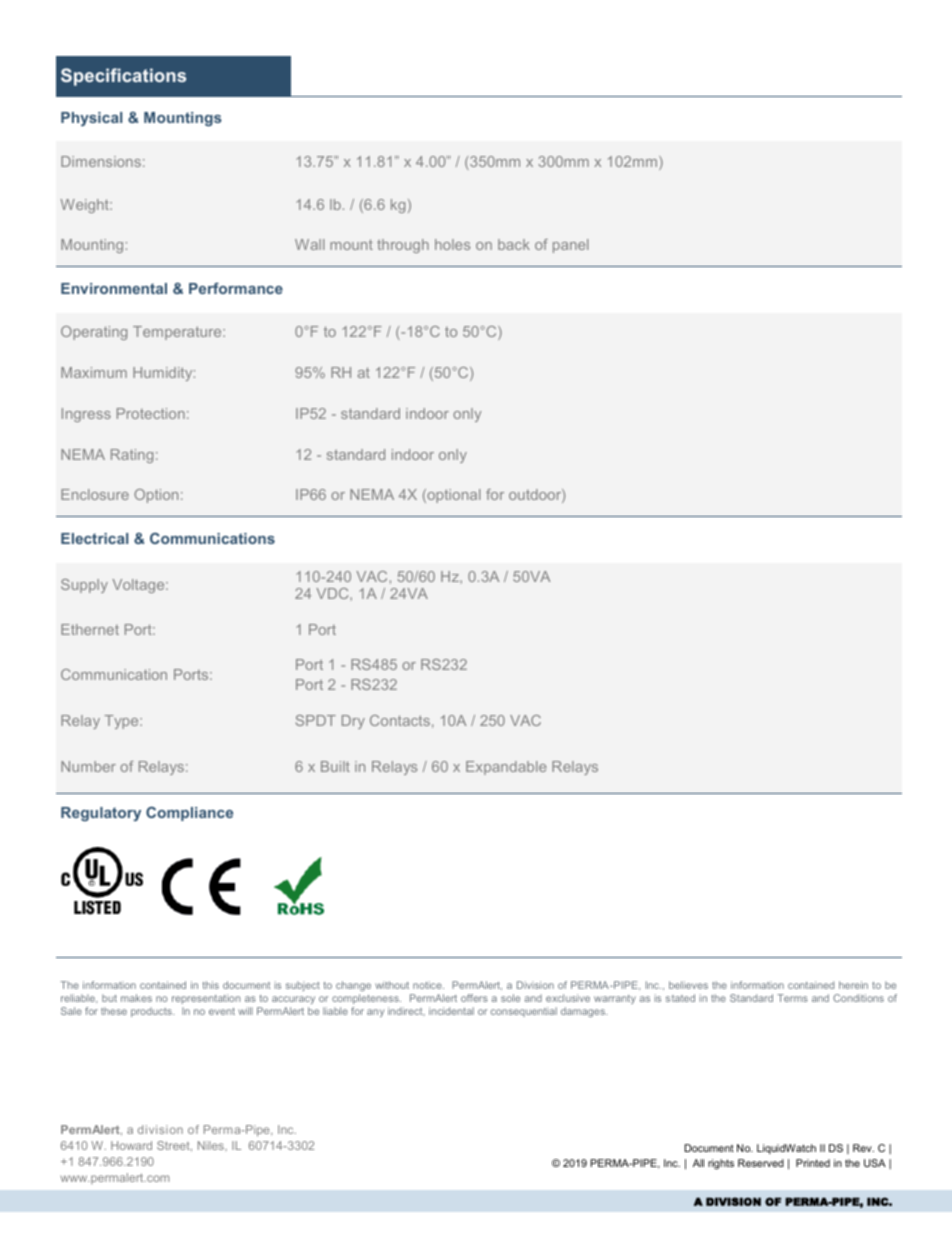 This screenshot has height=1233, width=952. I want to click on through, so click(403, 246).
